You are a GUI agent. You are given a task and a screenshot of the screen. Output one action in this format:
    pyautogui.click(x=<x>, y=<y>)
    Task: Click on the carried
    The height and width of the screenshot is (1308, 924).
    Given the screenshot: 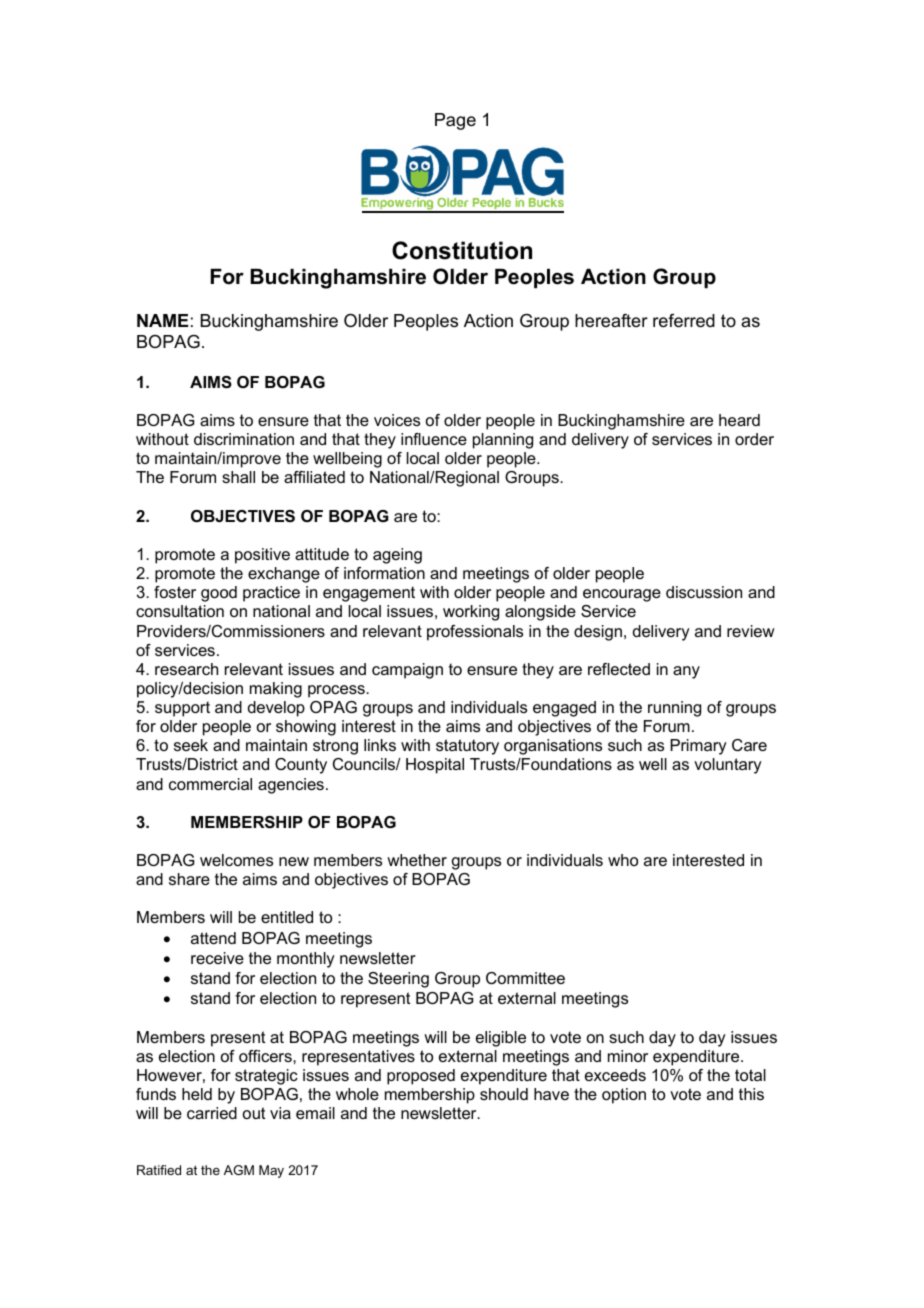 What is the action you would take?
    pyautogui.click(x=212, y=1113)
